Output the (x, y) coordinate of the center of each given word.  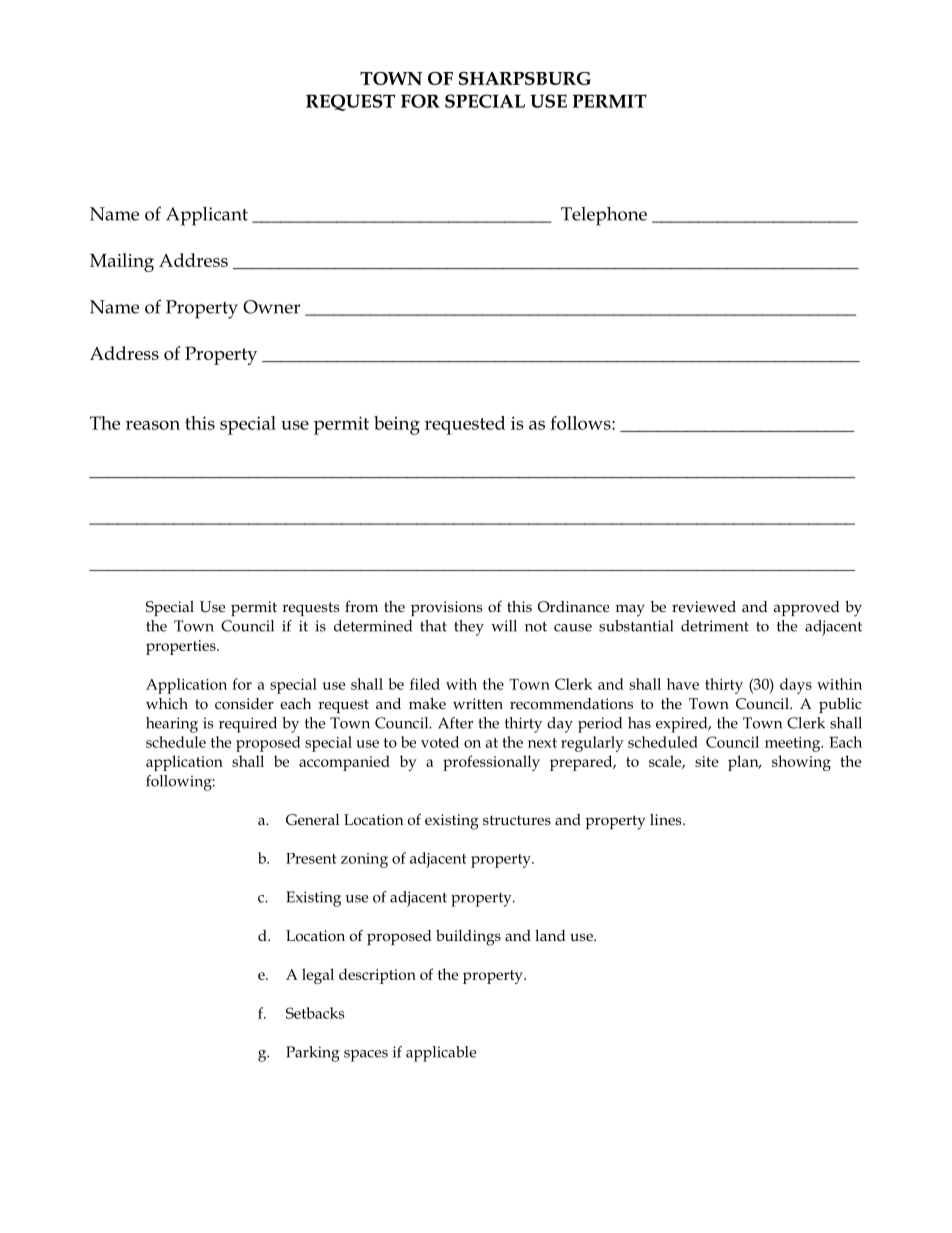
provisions (447, 608)
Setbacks (315, 1013)
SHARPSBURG (525, 78)
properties (182, 647)
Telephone (604, 216)
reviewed (704, 606)
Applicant (207, 216)
